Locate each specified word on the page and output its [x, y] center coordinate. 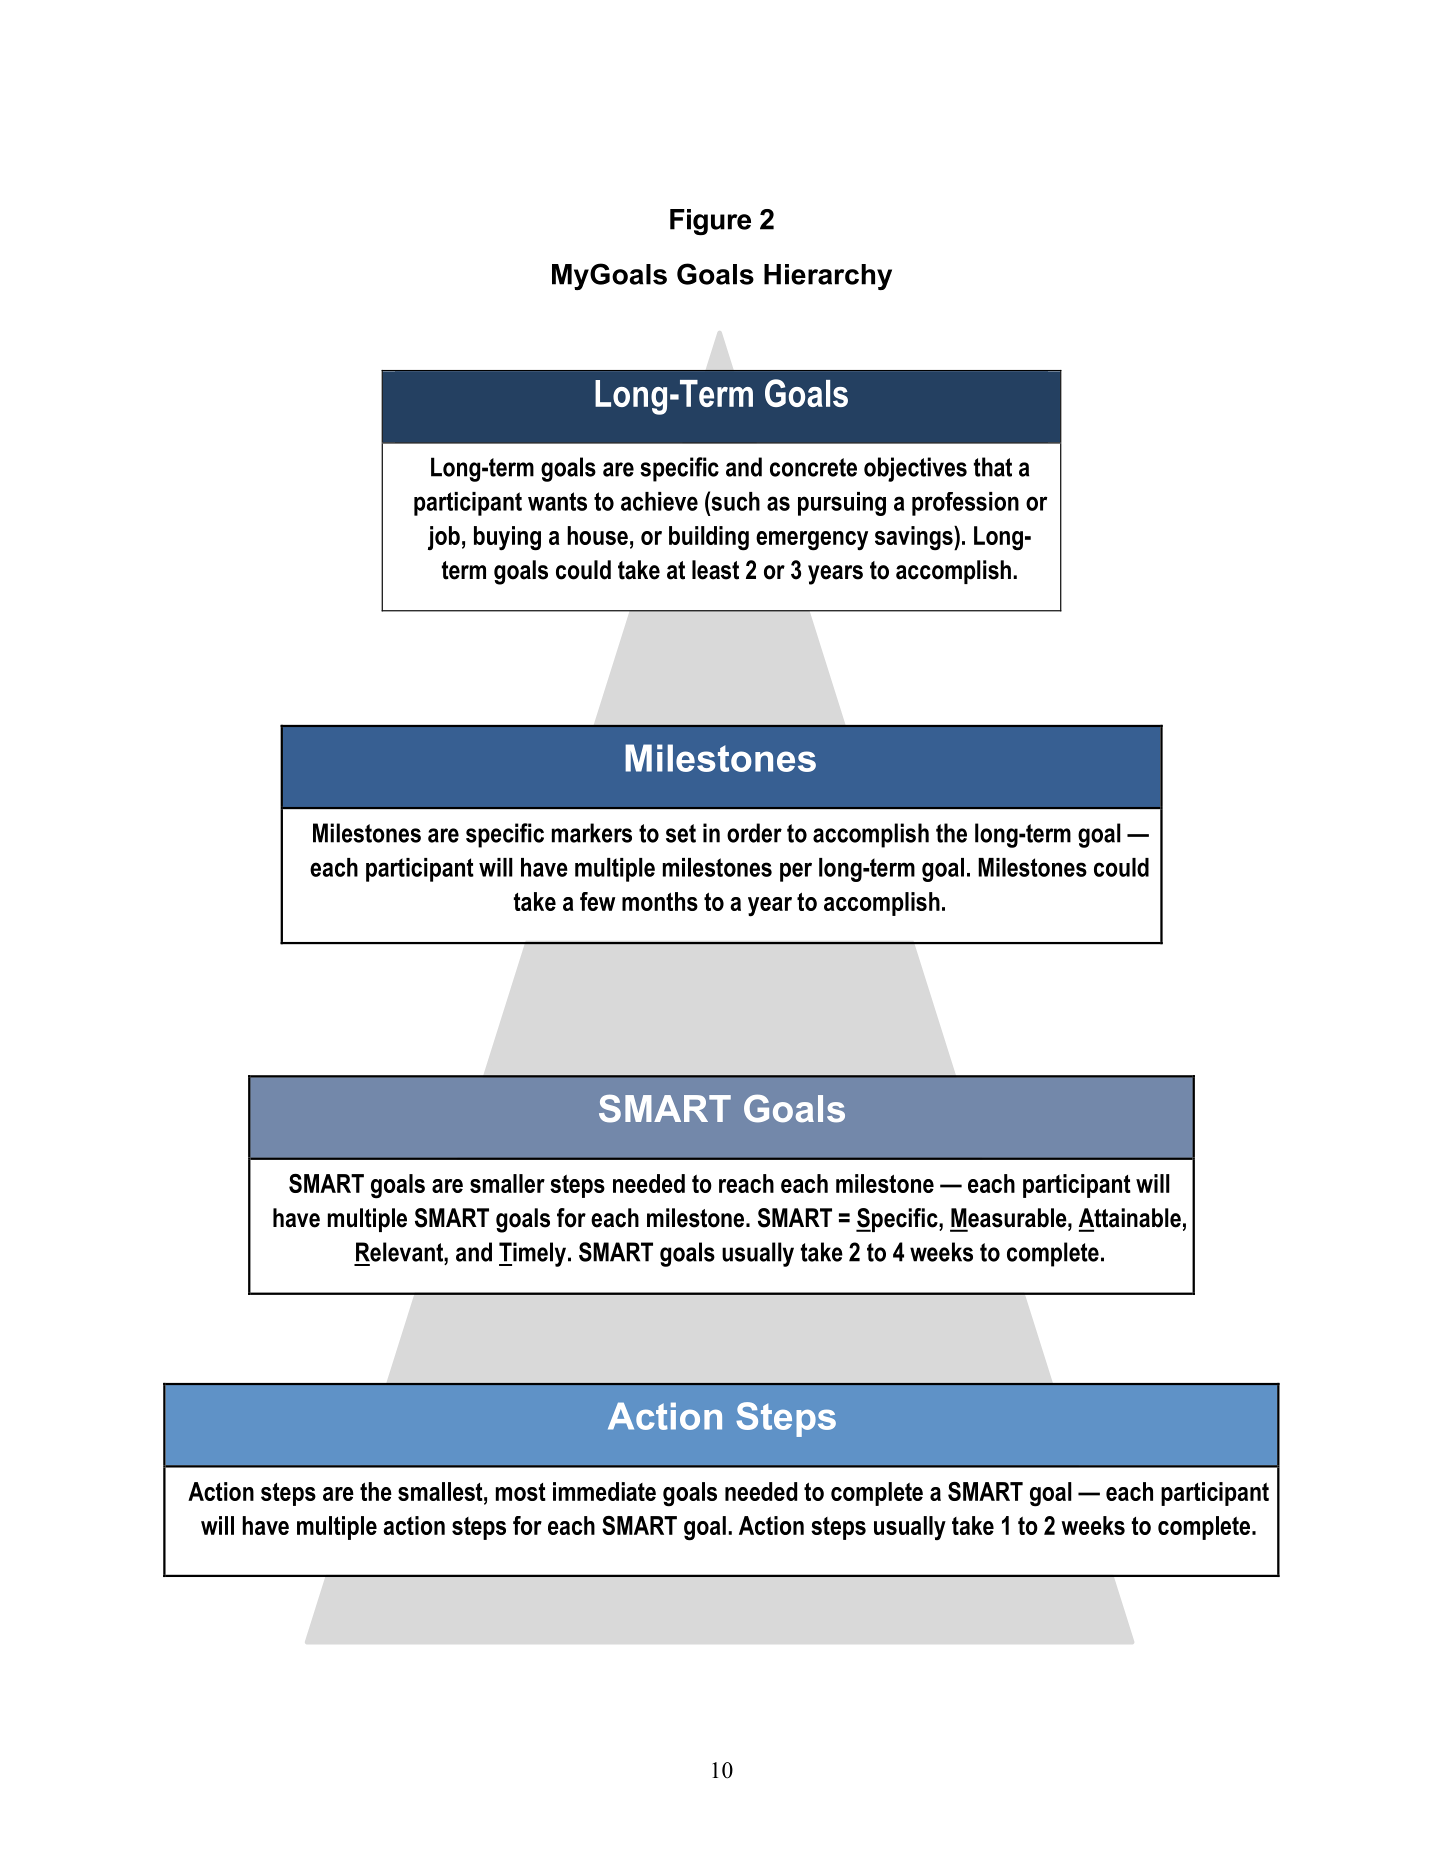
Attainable [1130, 1219]
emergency [812, 541]
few [597, 901]
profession [965, 504]
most [521, 1492]
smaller [507, 1183]
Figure [710, 222]
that [993, 467]
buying [507, 538]
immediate [604, 1491]
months [660, 901]
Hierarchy [828, 277]
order [754, 833]
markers [592, 833]
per [796, 872]
